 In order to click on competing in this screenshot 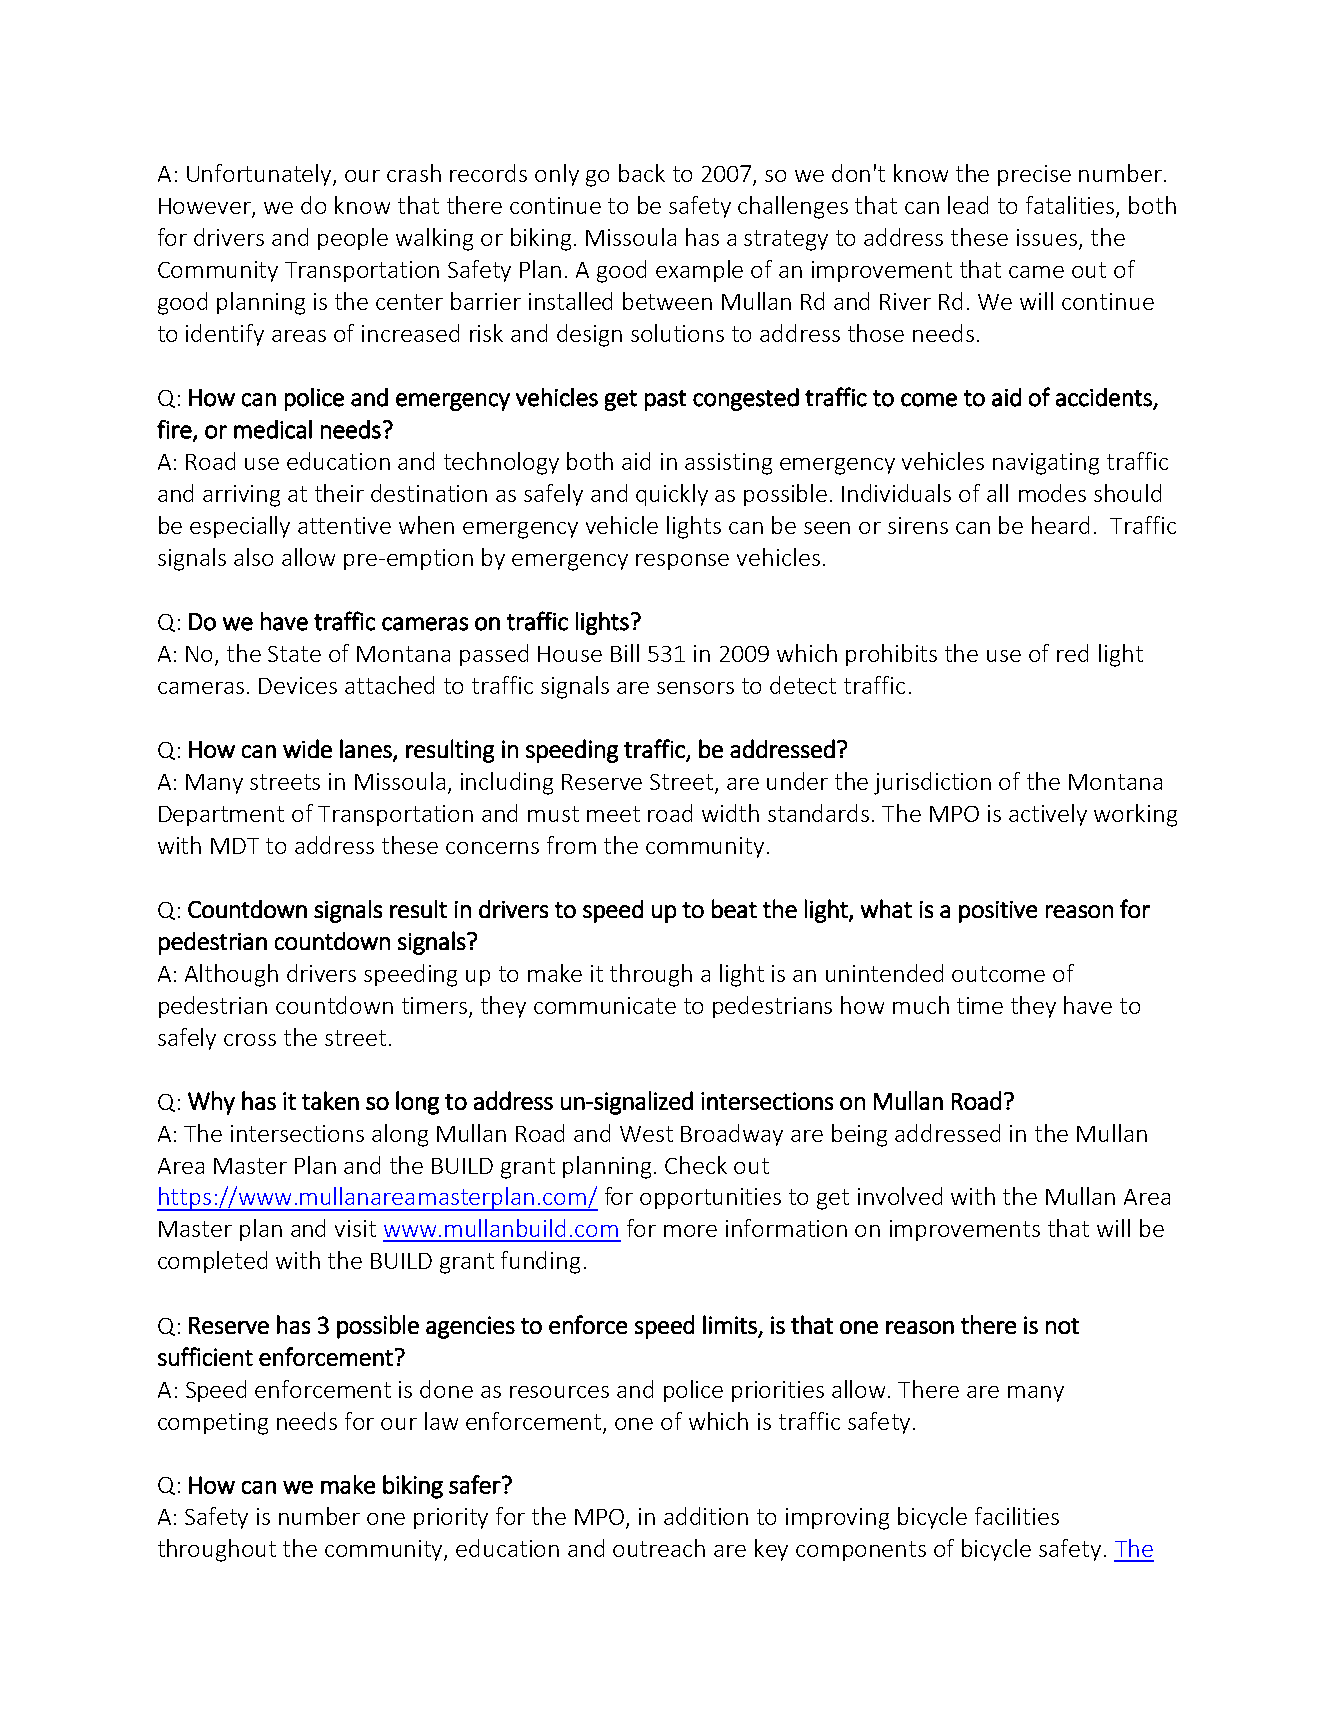, I will do `click(213, 1424)`.
